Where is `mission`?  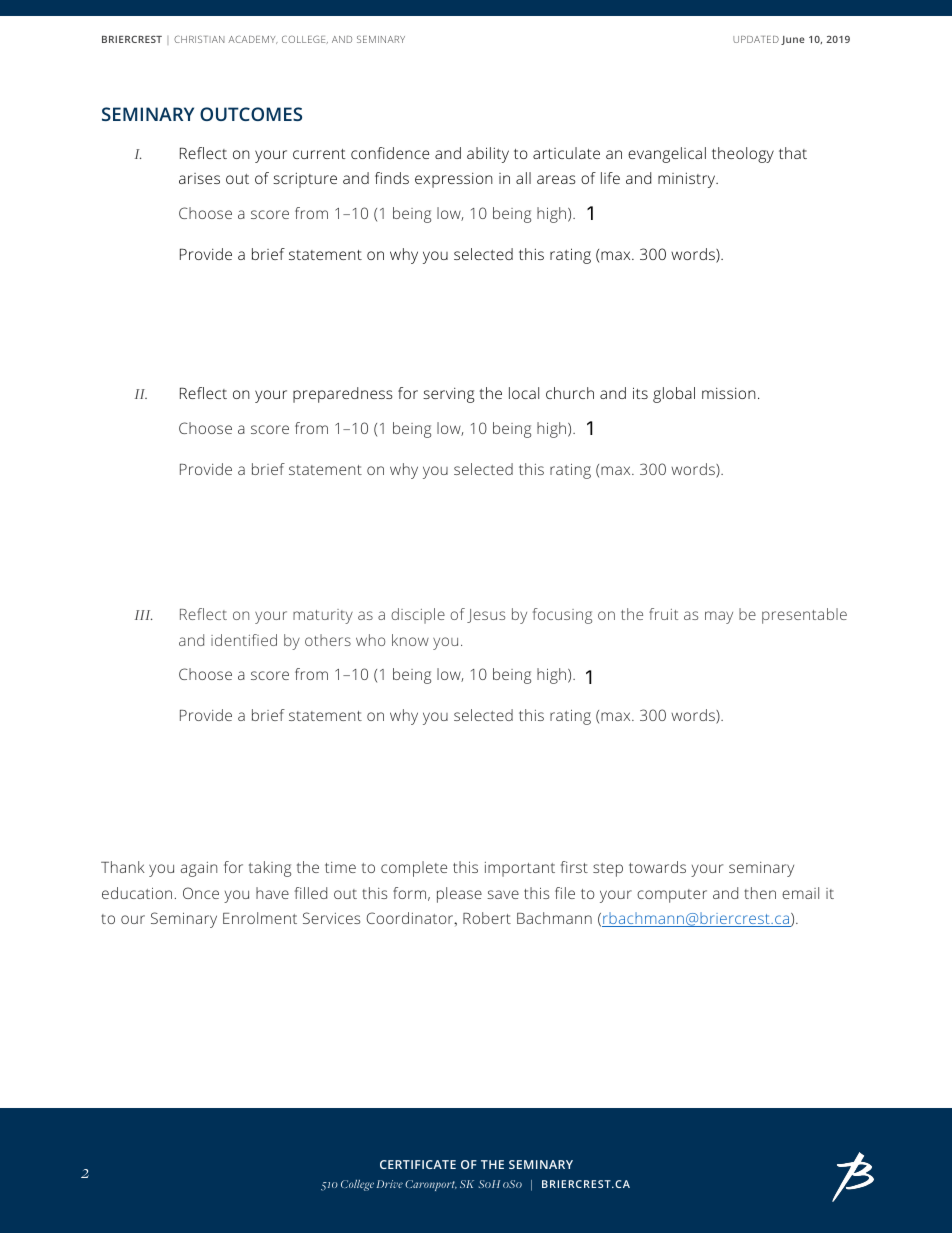 mission is located at coordinates (729, 393).
